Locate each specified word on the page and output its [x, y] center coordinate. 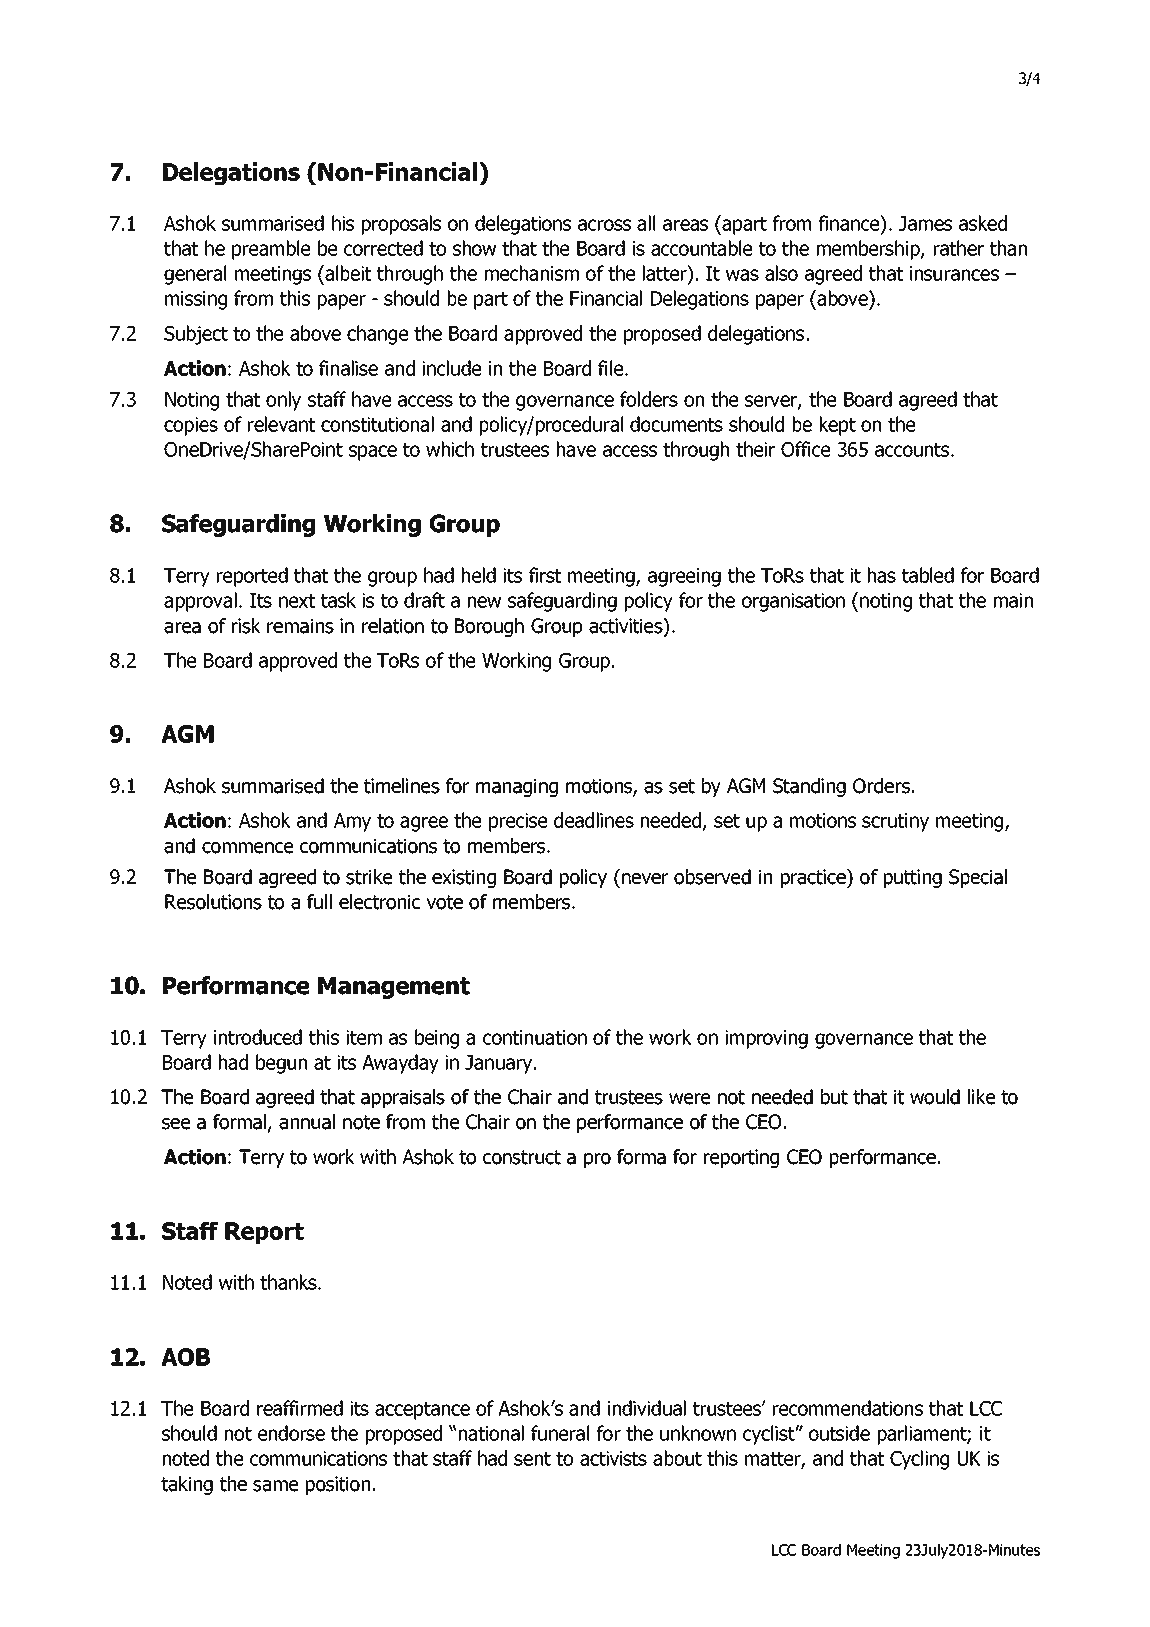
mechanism [532, 273]
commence [247, 848]
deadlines [594, 820]
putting [913, 878]
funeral [560, 1433]
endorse [291, 1433]
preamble [271, 250]
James [925, 223]
